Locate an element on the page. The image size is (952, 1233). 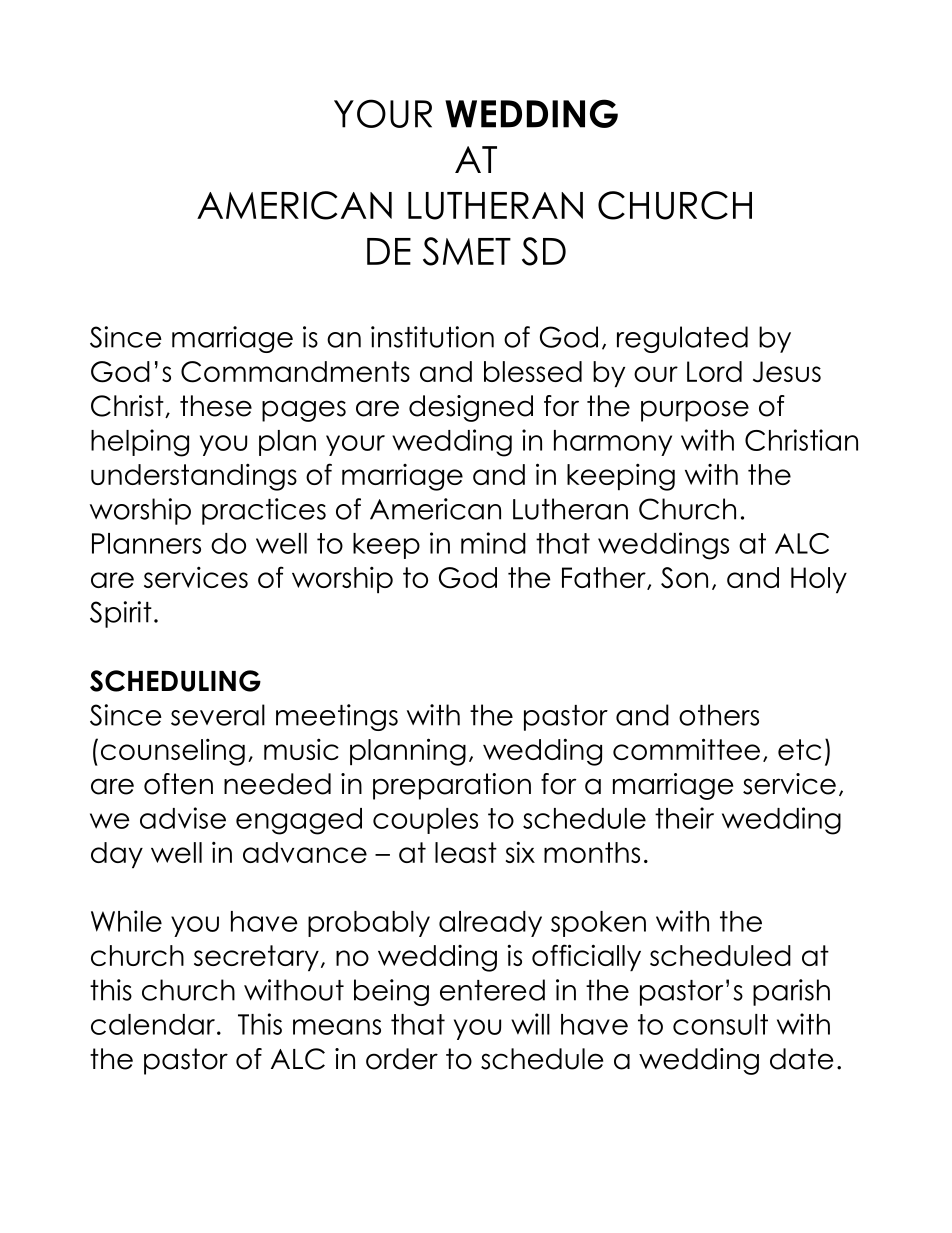
means is located at coordinates (337, 1027).
